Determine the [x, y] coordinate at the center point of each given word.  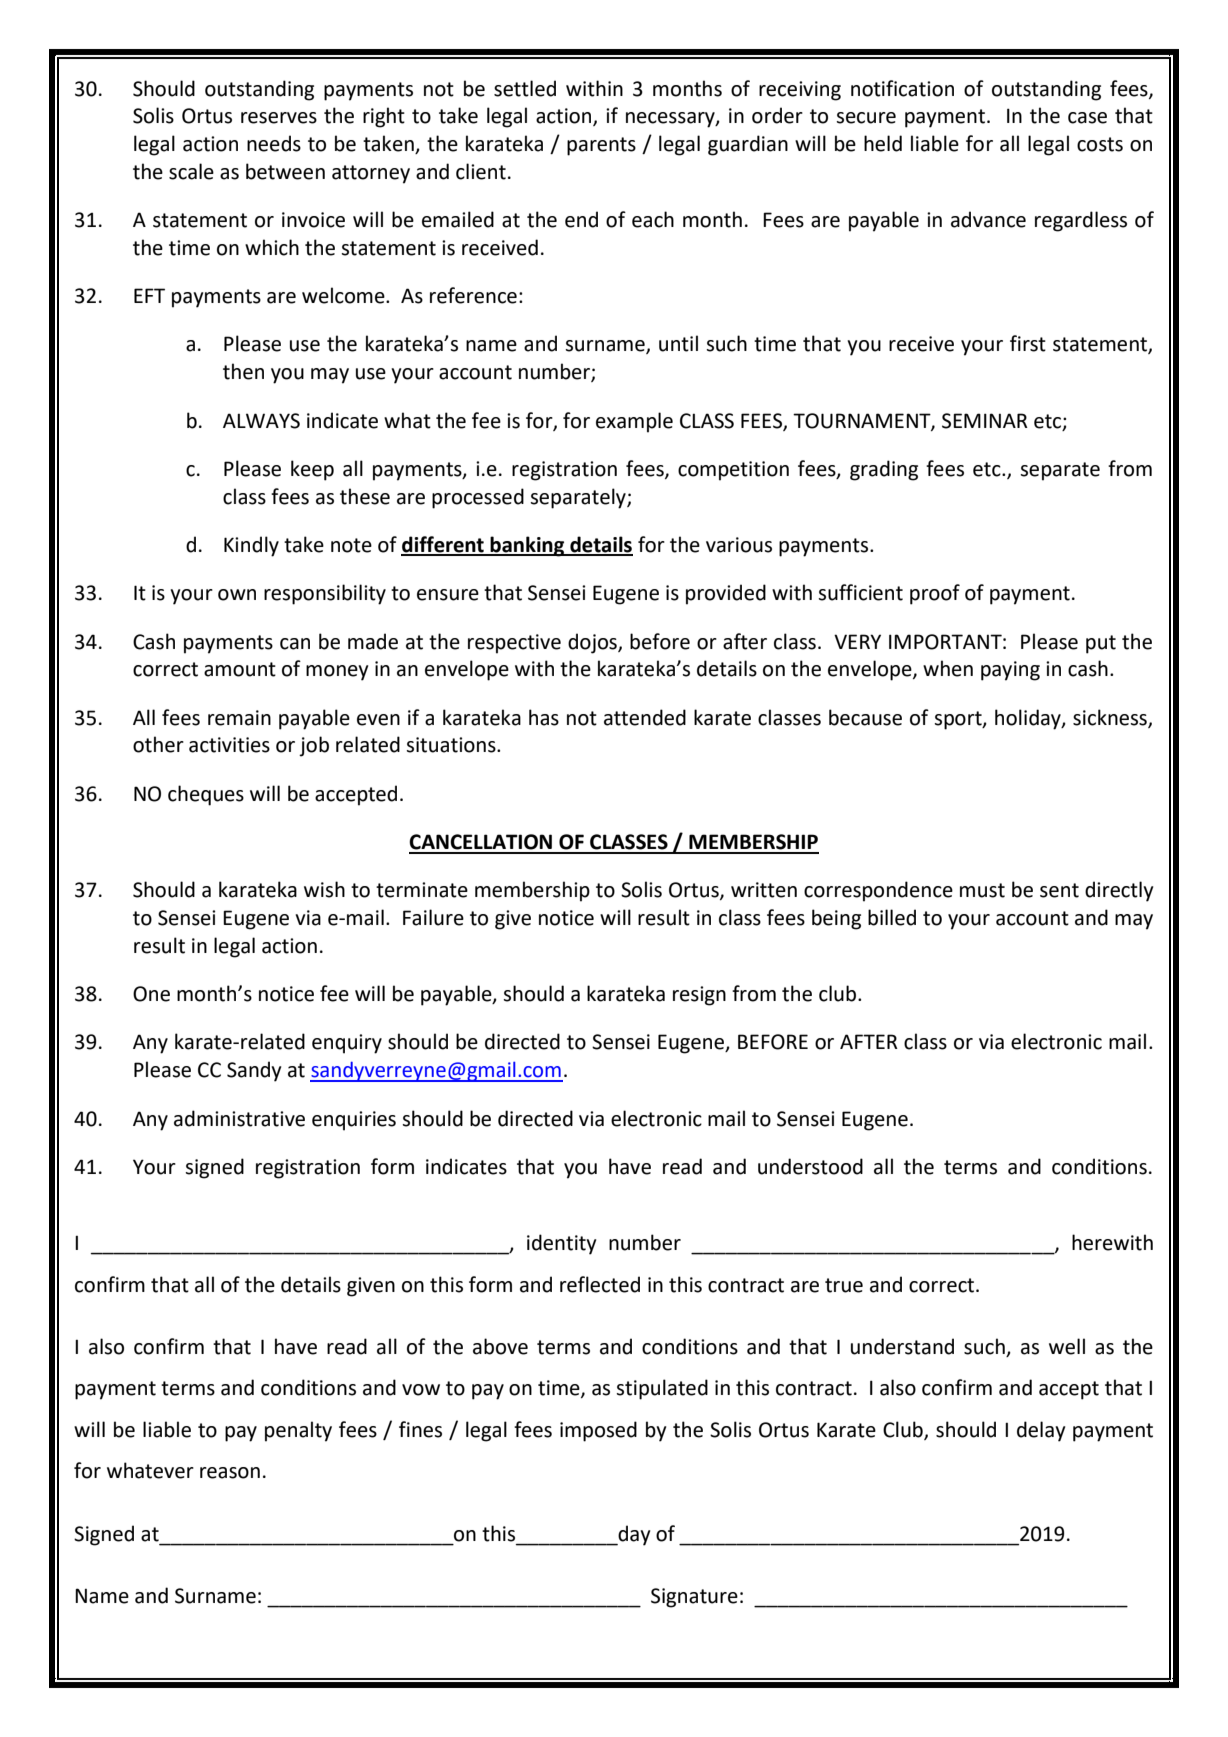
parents [601, 146]
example [634, 422]
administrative [239, 1118]
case [1087, 118]
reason [230, 1473]
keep [312, 470]
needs [274, 143]
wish [324, 889]
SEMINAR [985, 421]
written [764, 890]
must [982, 890]
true [844, 1285]
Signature [694, 1598]
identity [561, 1244]
